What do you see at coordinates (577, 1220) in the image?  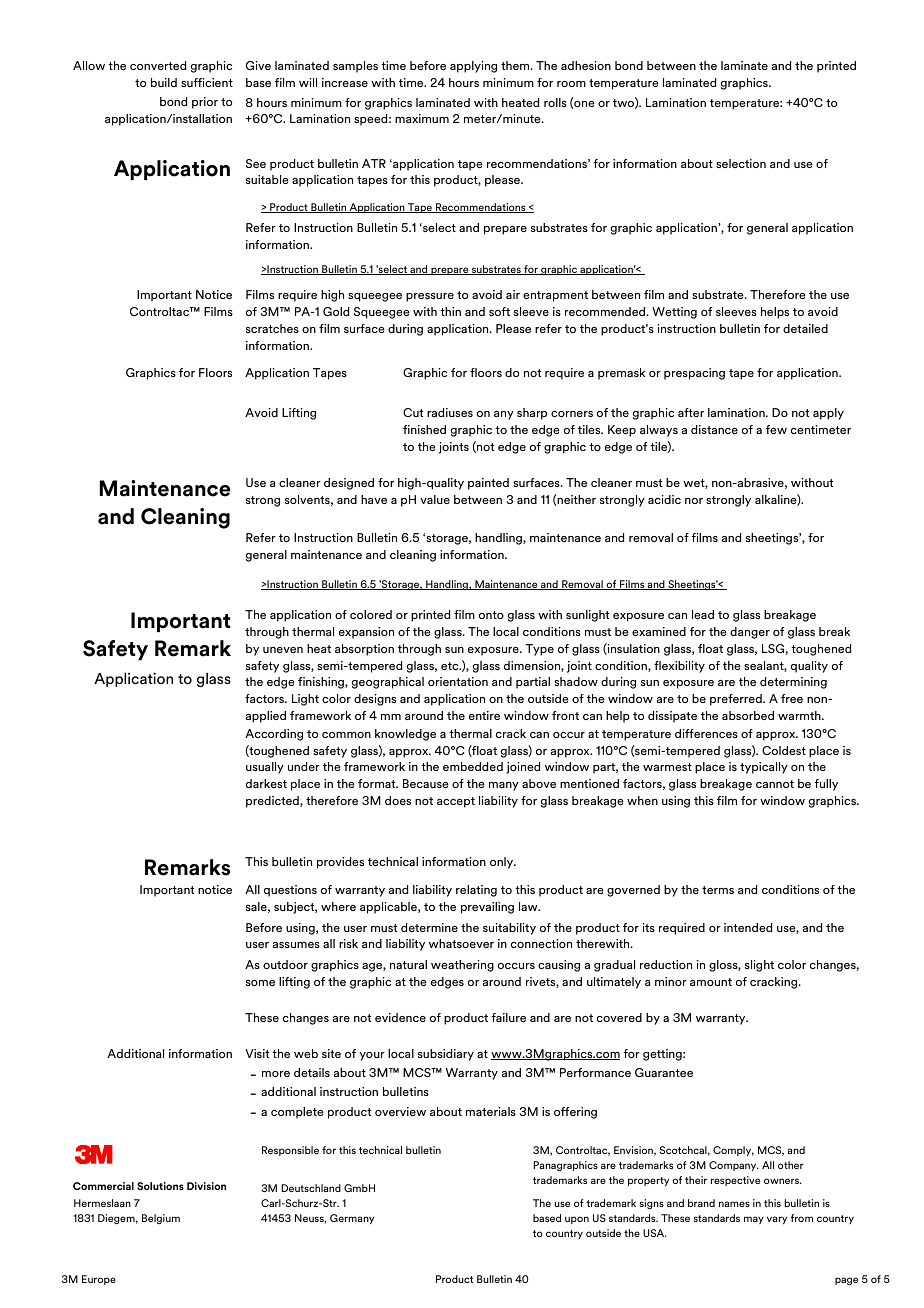 I see `upon` at bounding box center [577, 1220].
